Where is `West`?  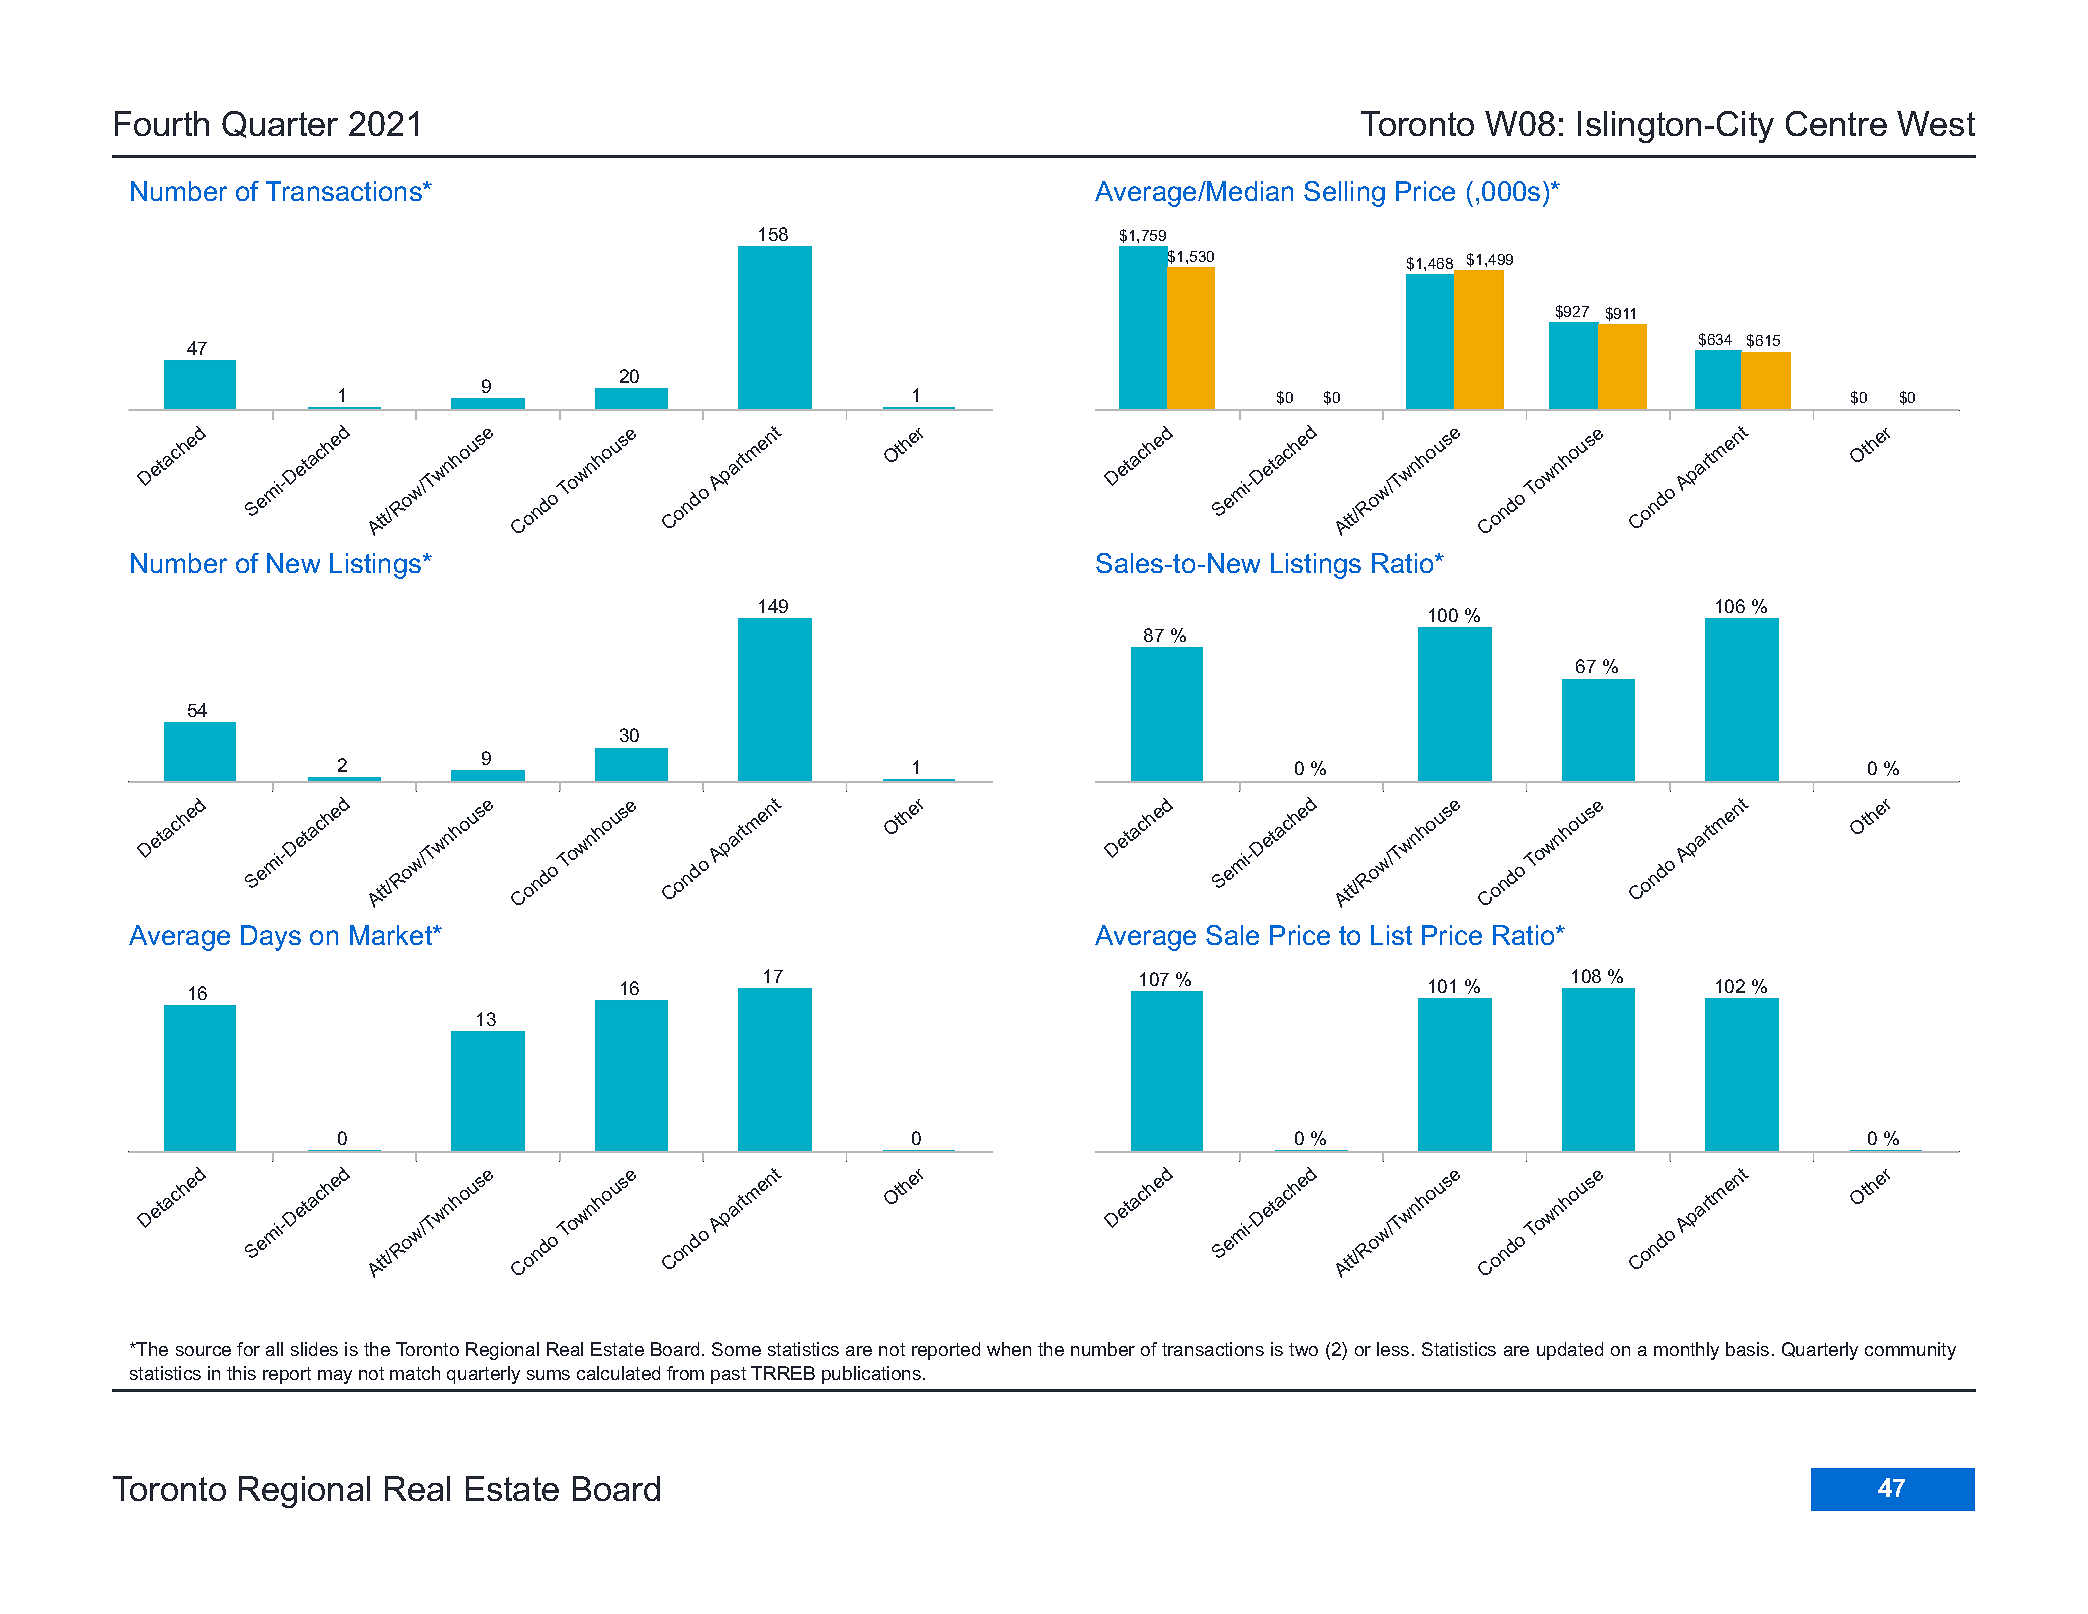
West is located at coordinates (1936, 123).
